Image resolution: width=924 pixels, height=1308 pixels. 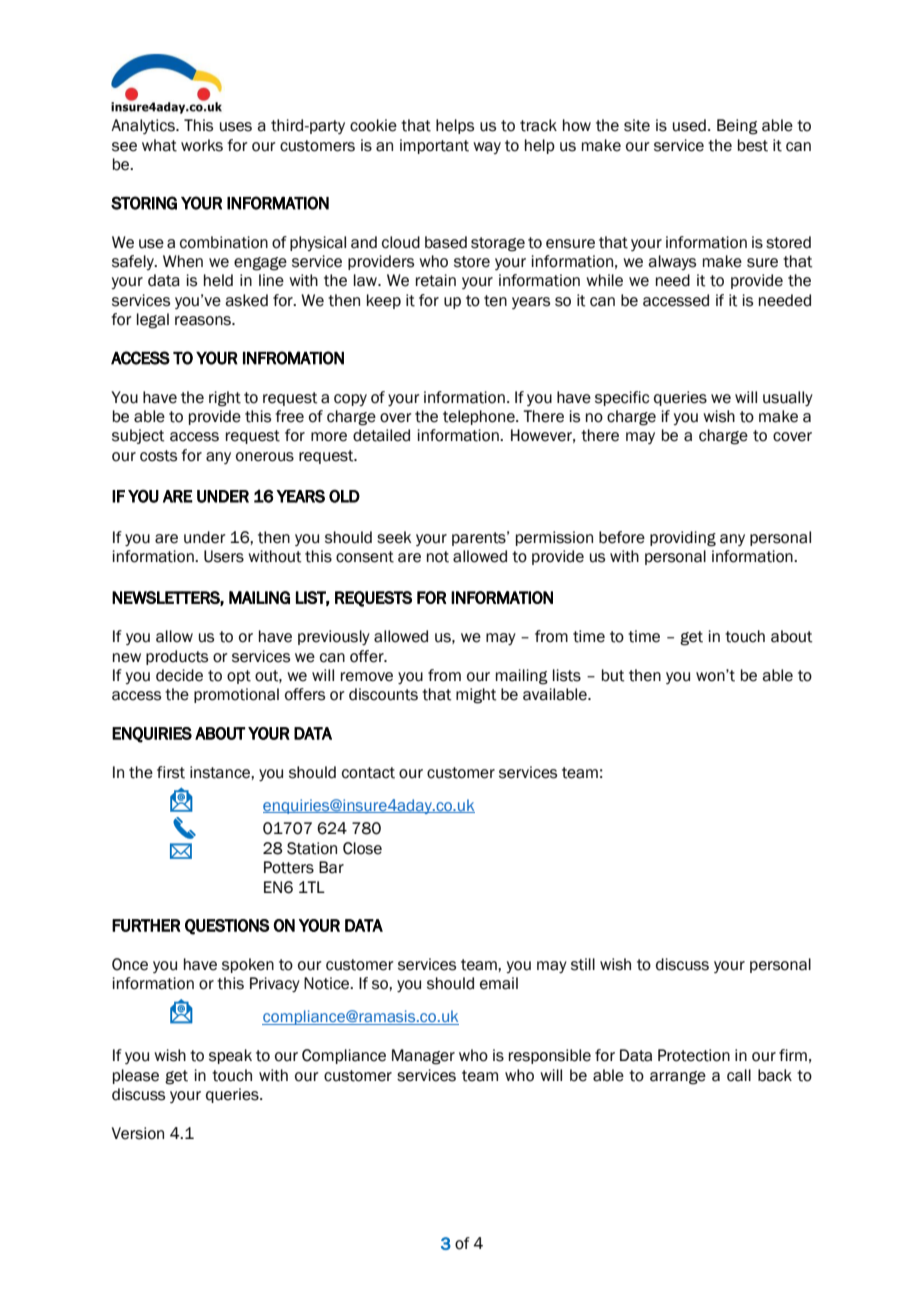 I want to click on speak, so click(x=230, y=1056).
